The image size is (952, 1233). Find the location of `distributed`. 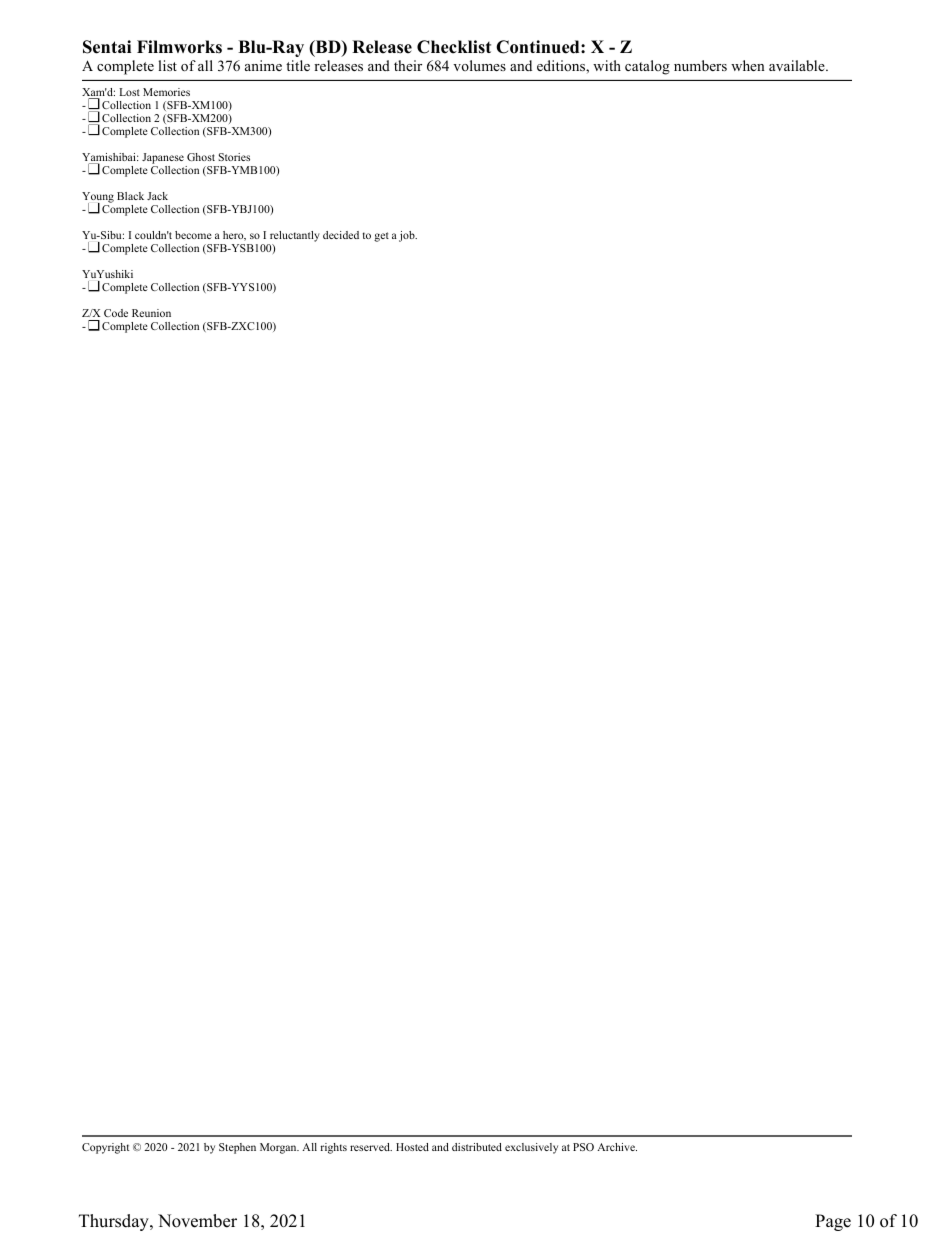

distributed is located at coordinates (477, 1147).
